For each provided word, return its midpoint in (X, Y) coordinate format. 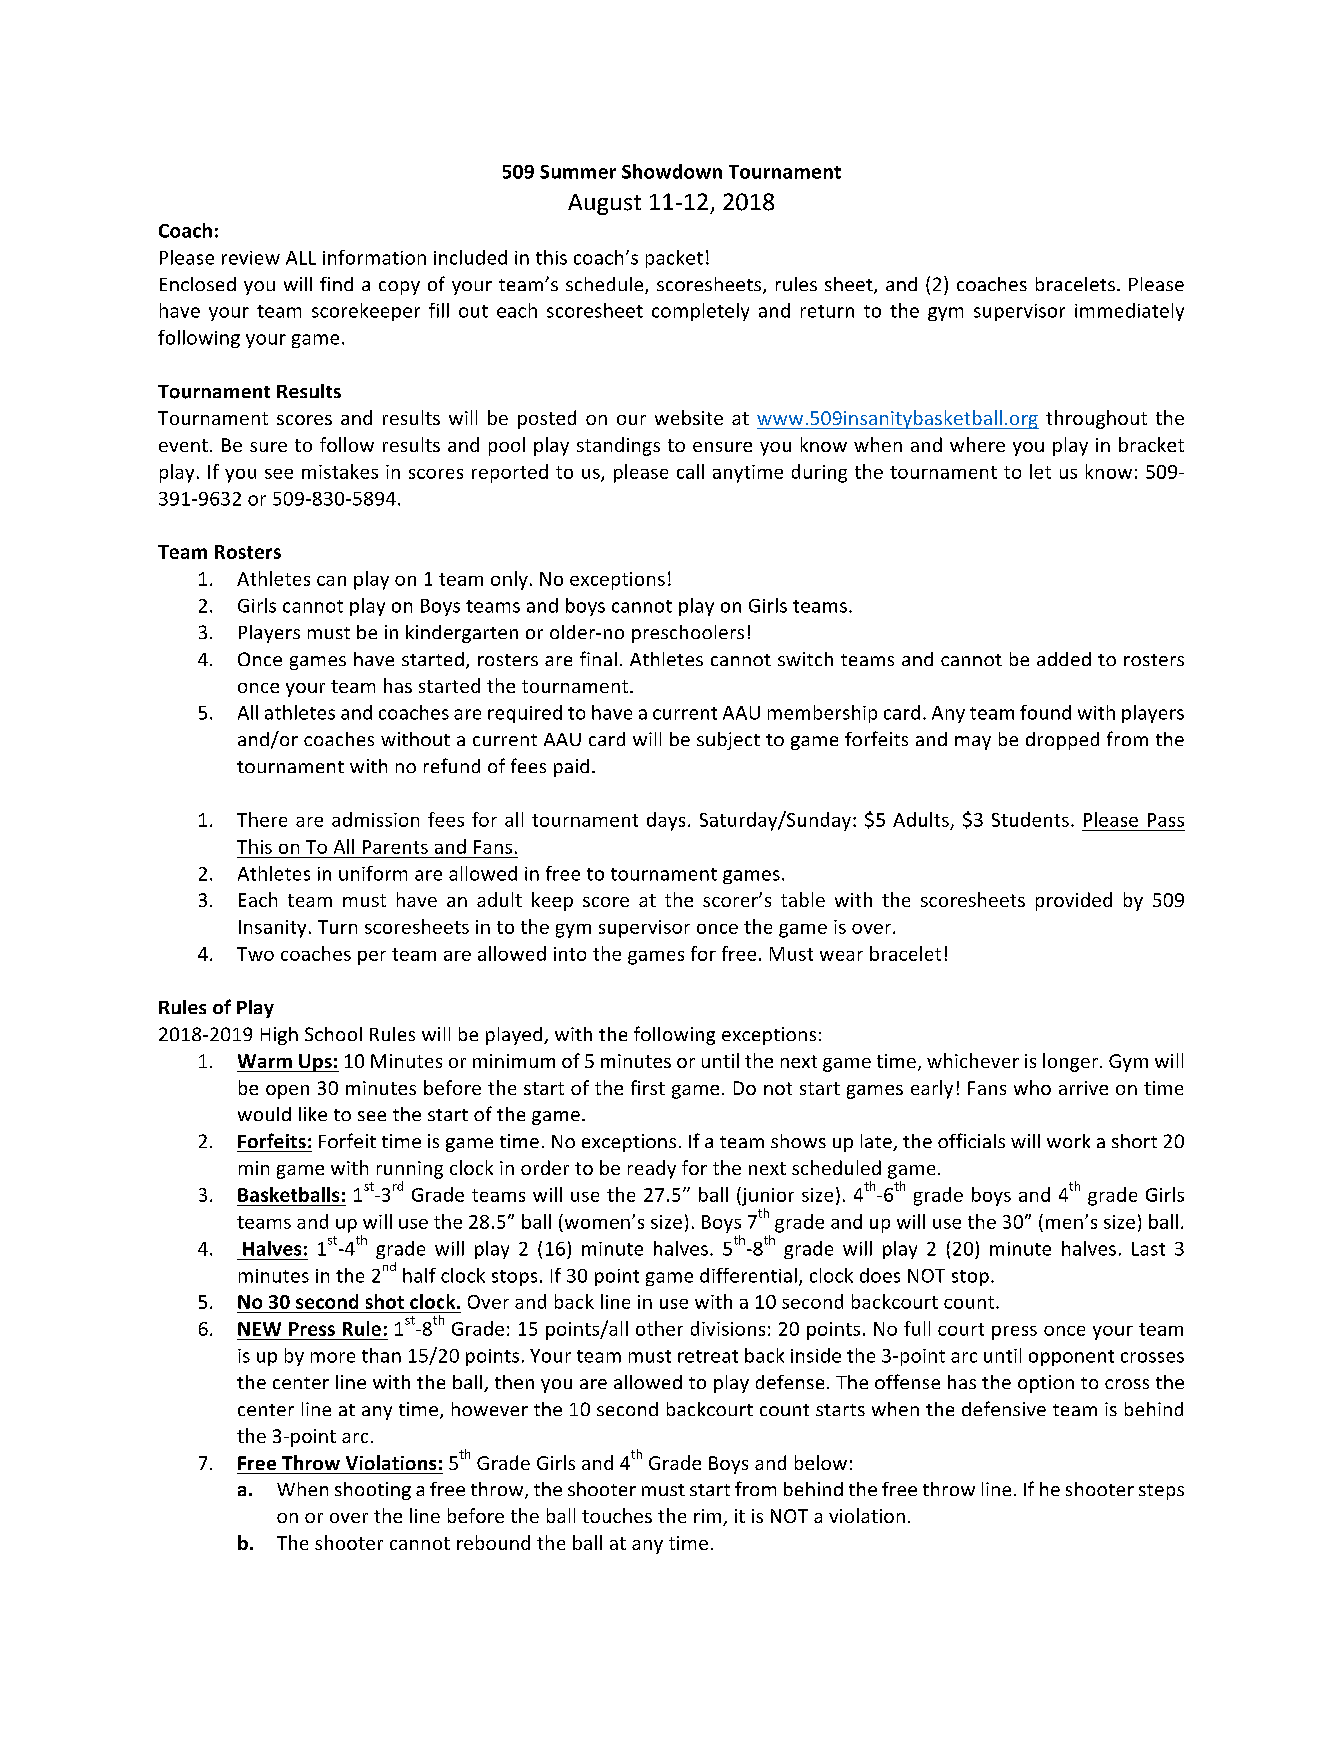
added (1064, 659)
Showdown (672, 171)
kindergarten (462, 634)
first (648, 1087)
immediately (1129, 312)
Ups (315, 1063)
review (251, 258)
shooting (373, 1491)
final (598, 658)
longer (1072, 1062)
